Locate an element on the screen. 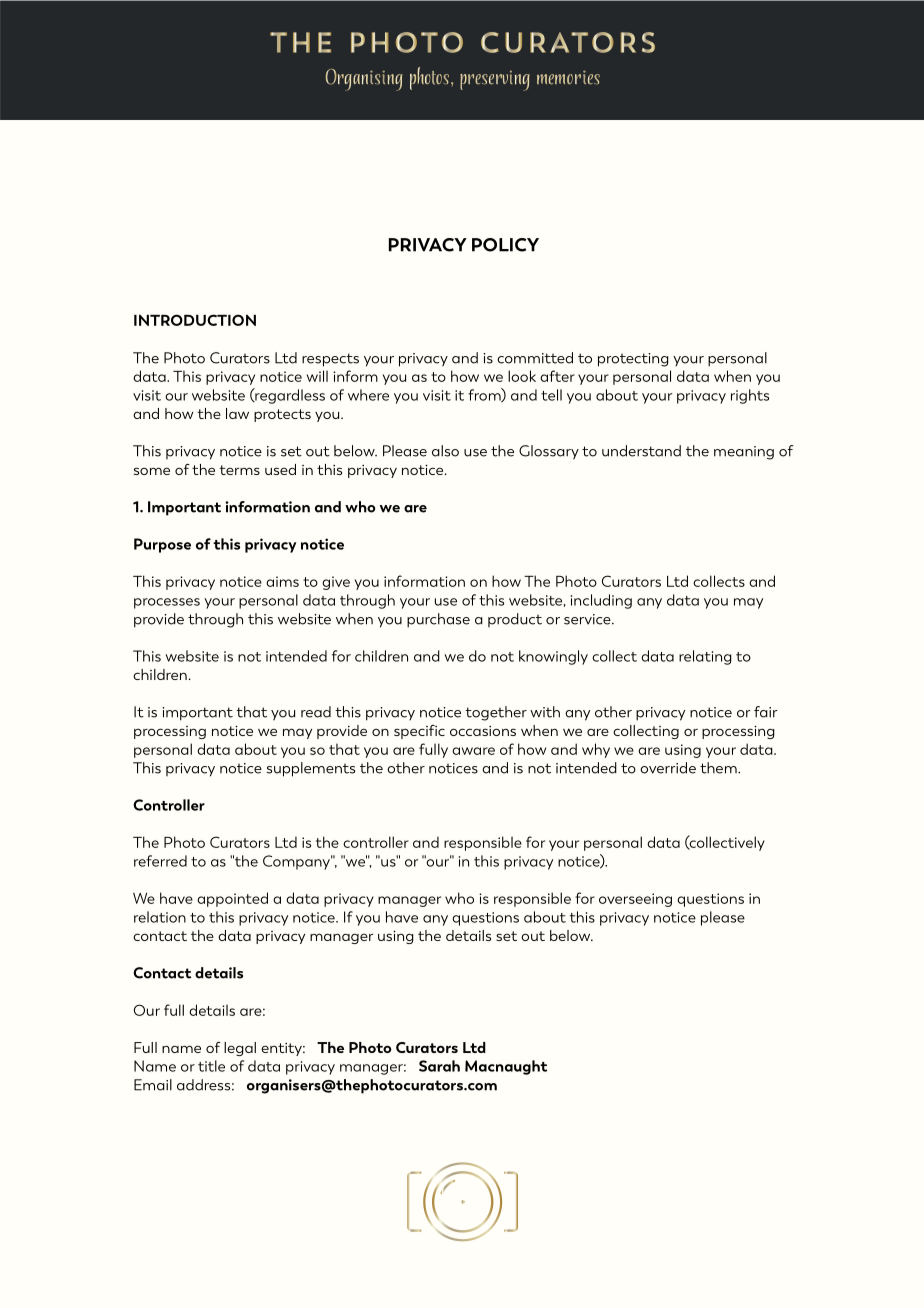 This screenshot has width=924, height=1308. INTRODUCTION is located at coordinates (195, 320).
